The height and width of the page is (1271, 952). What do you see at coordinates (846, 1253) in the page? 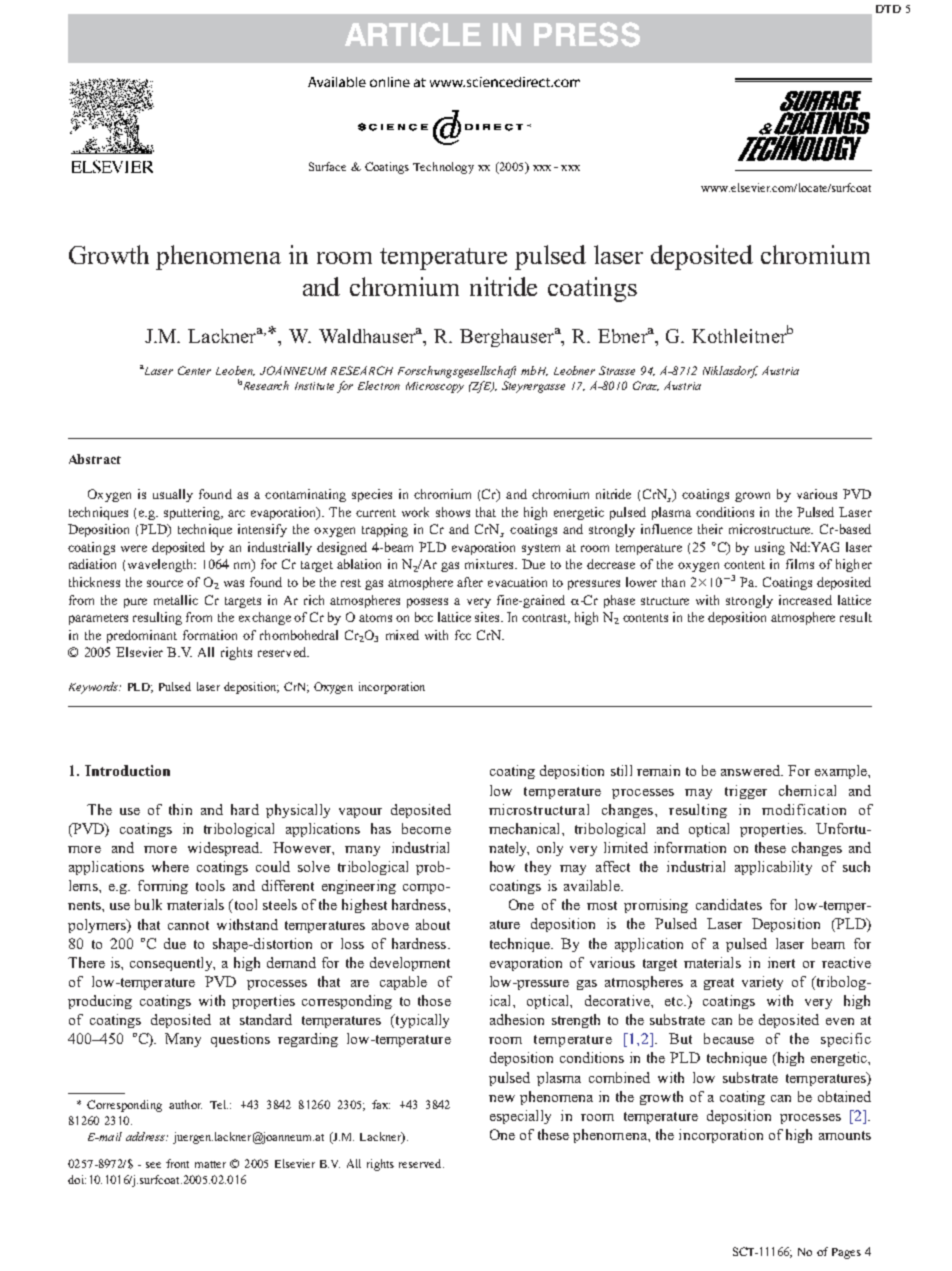
I see `Pages` at bounding box center [846, 1253].
